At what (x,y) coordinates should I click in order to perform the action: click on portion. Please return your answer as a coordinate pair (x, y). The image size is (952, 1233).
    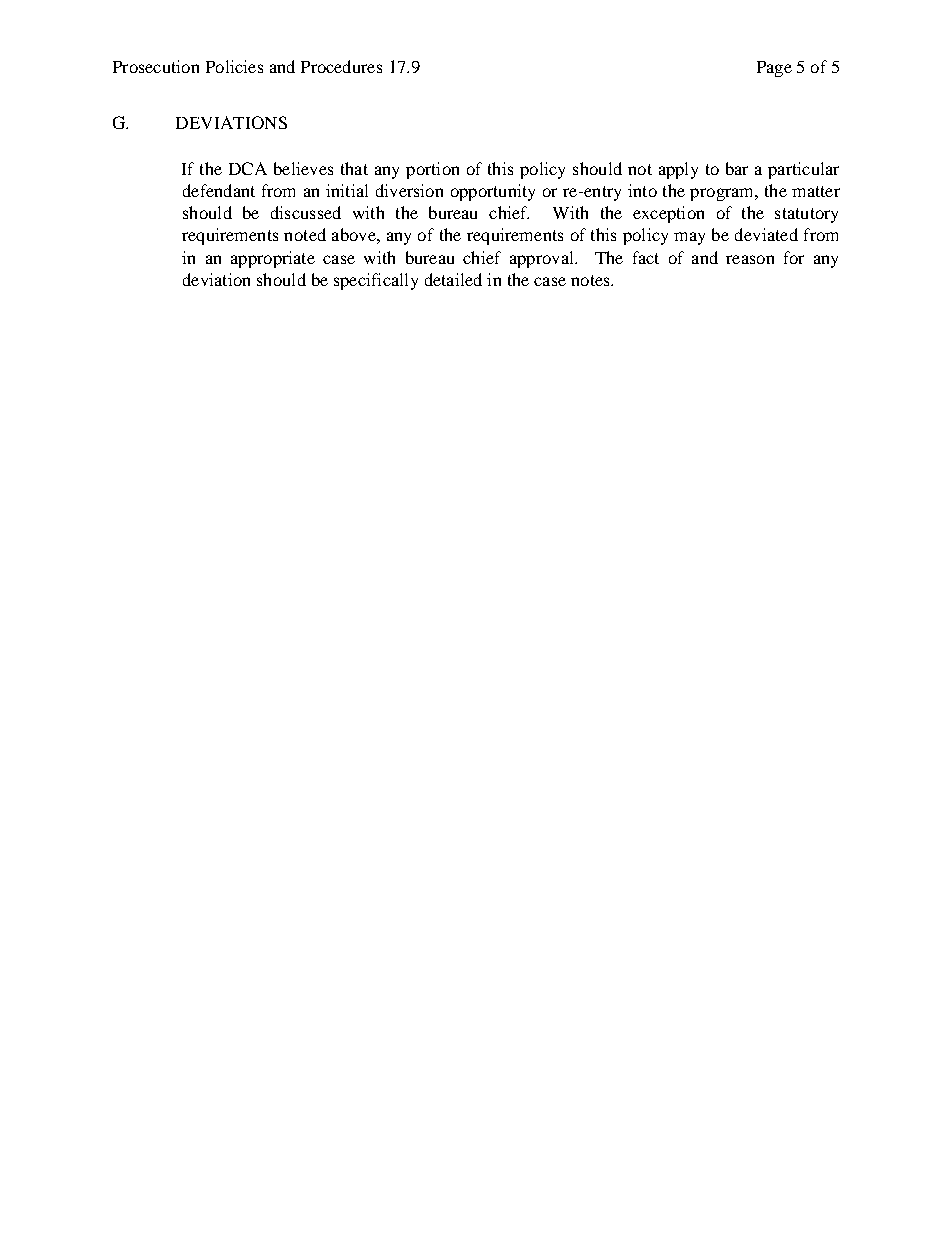
    Looking at the image, I should click on (432, 170).
